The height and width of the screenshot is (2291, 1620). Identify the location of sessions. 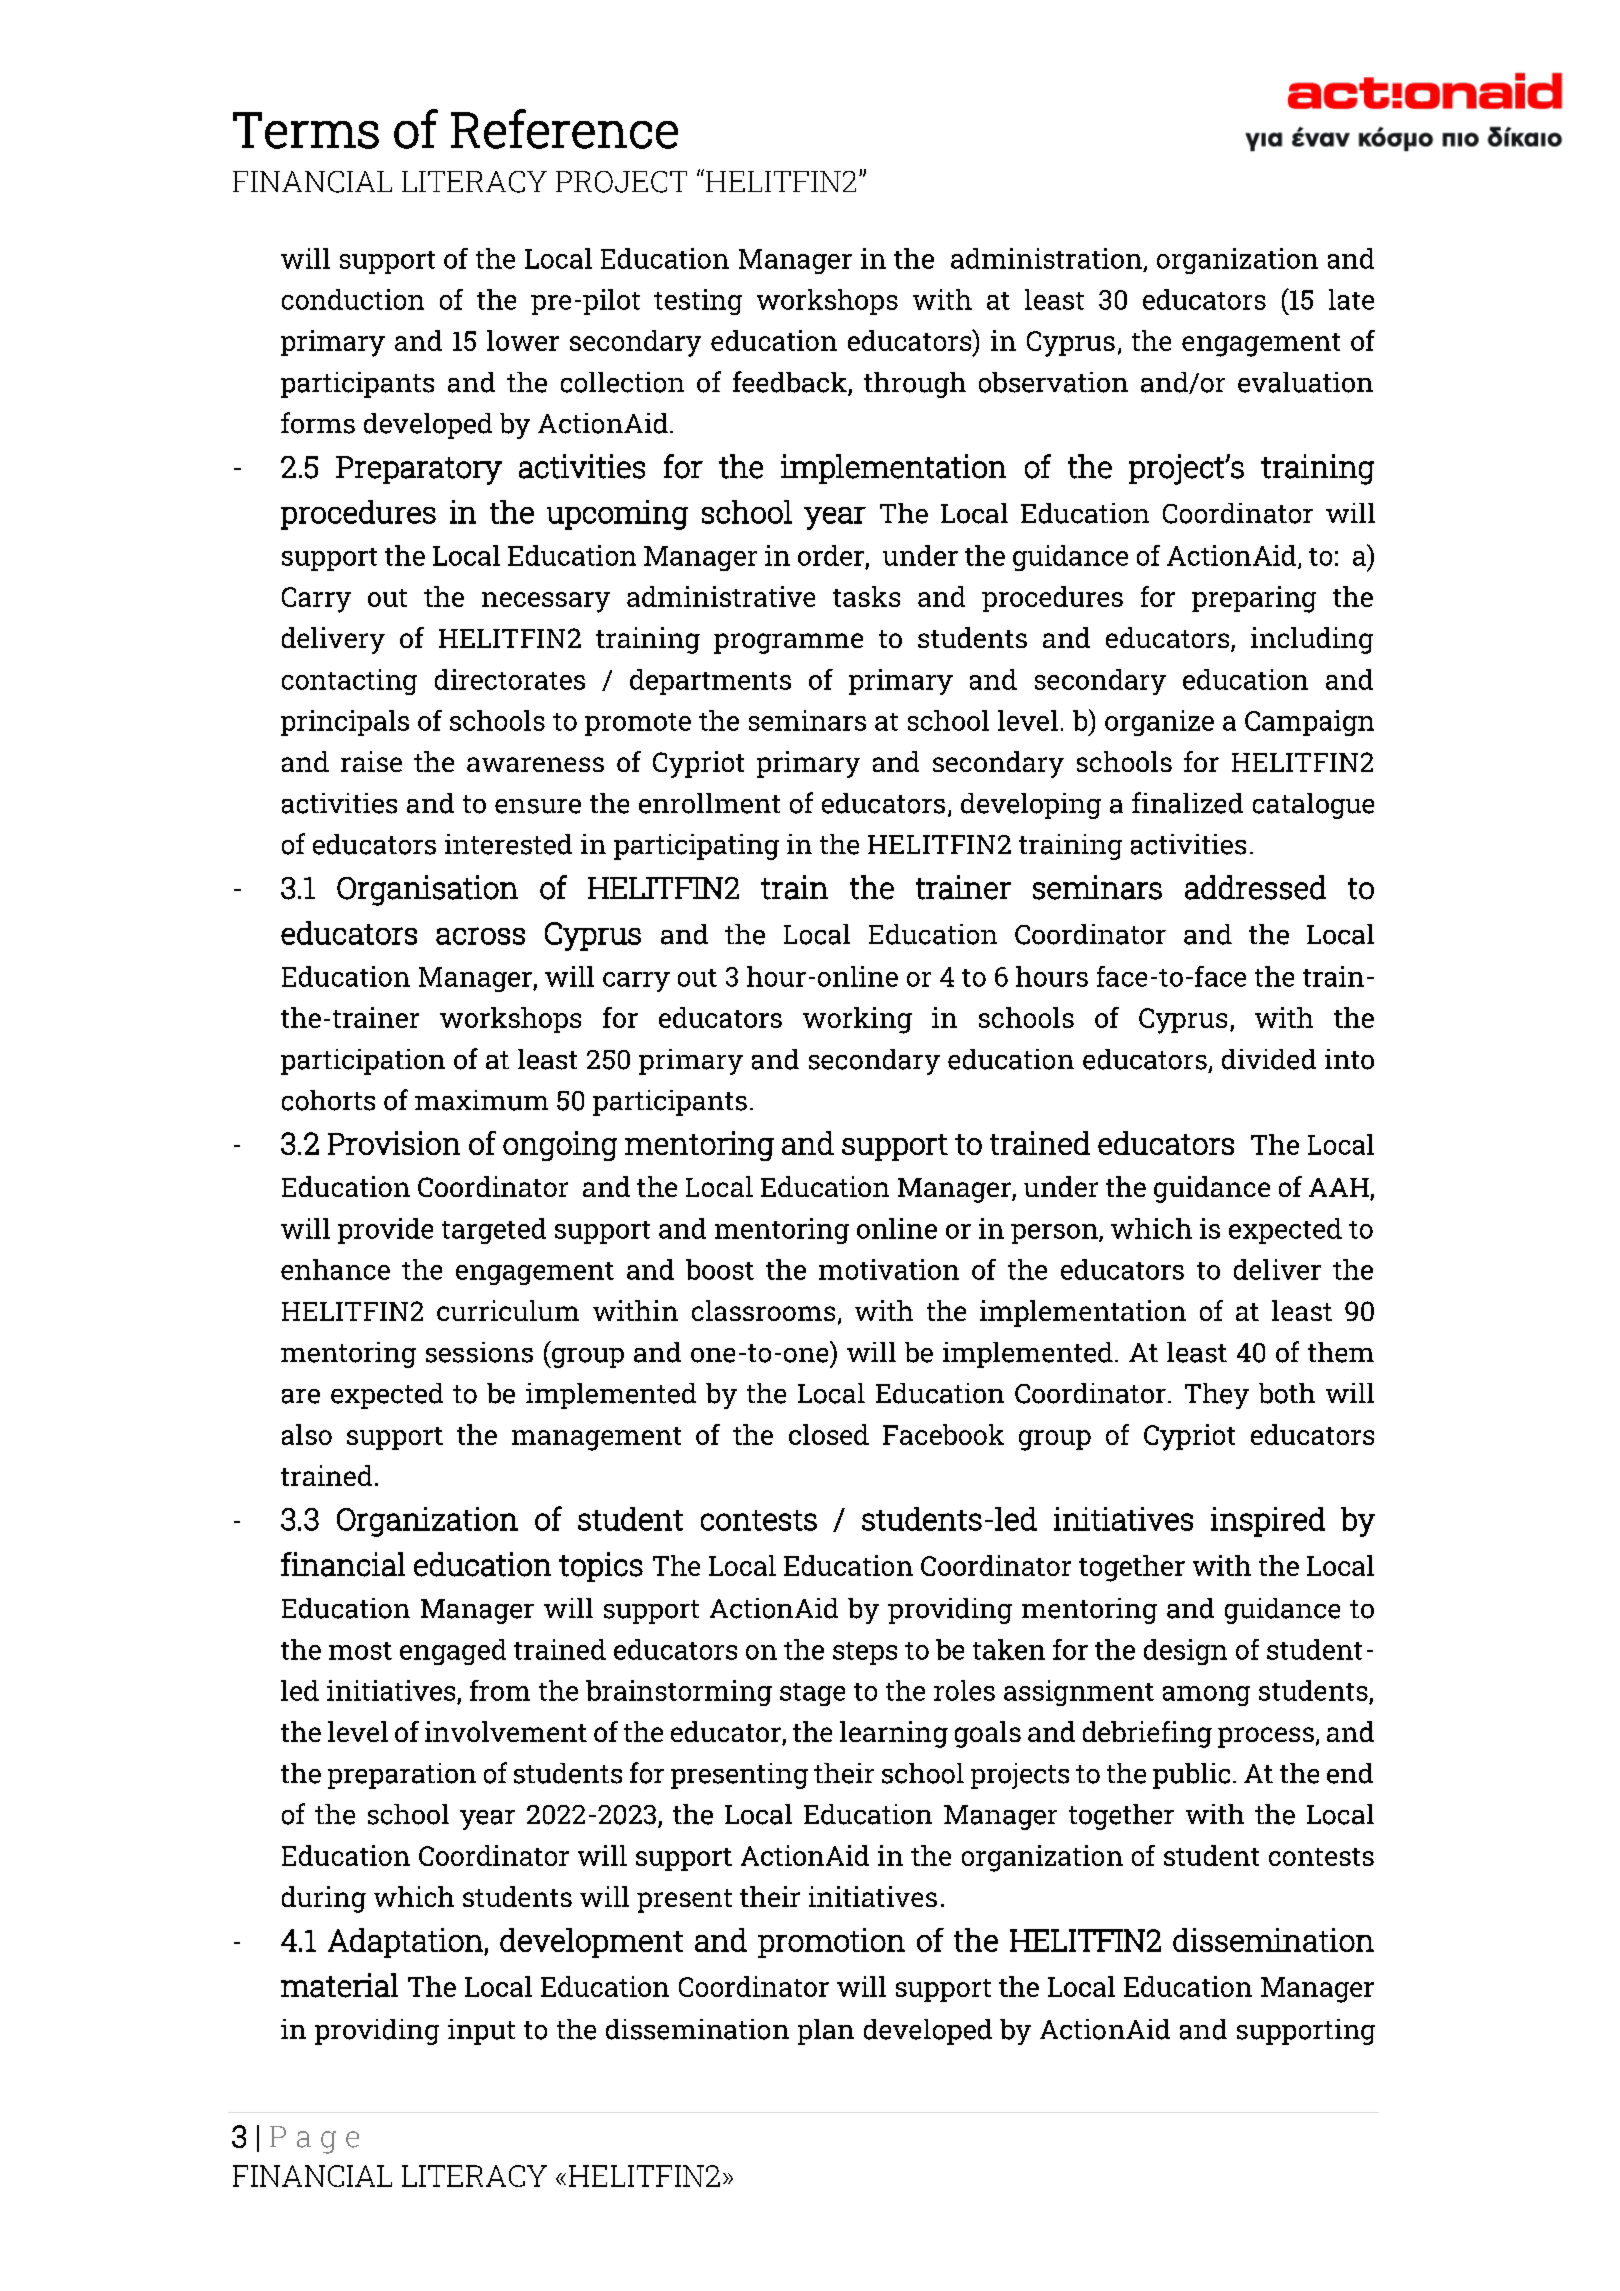
(479, 1352).
